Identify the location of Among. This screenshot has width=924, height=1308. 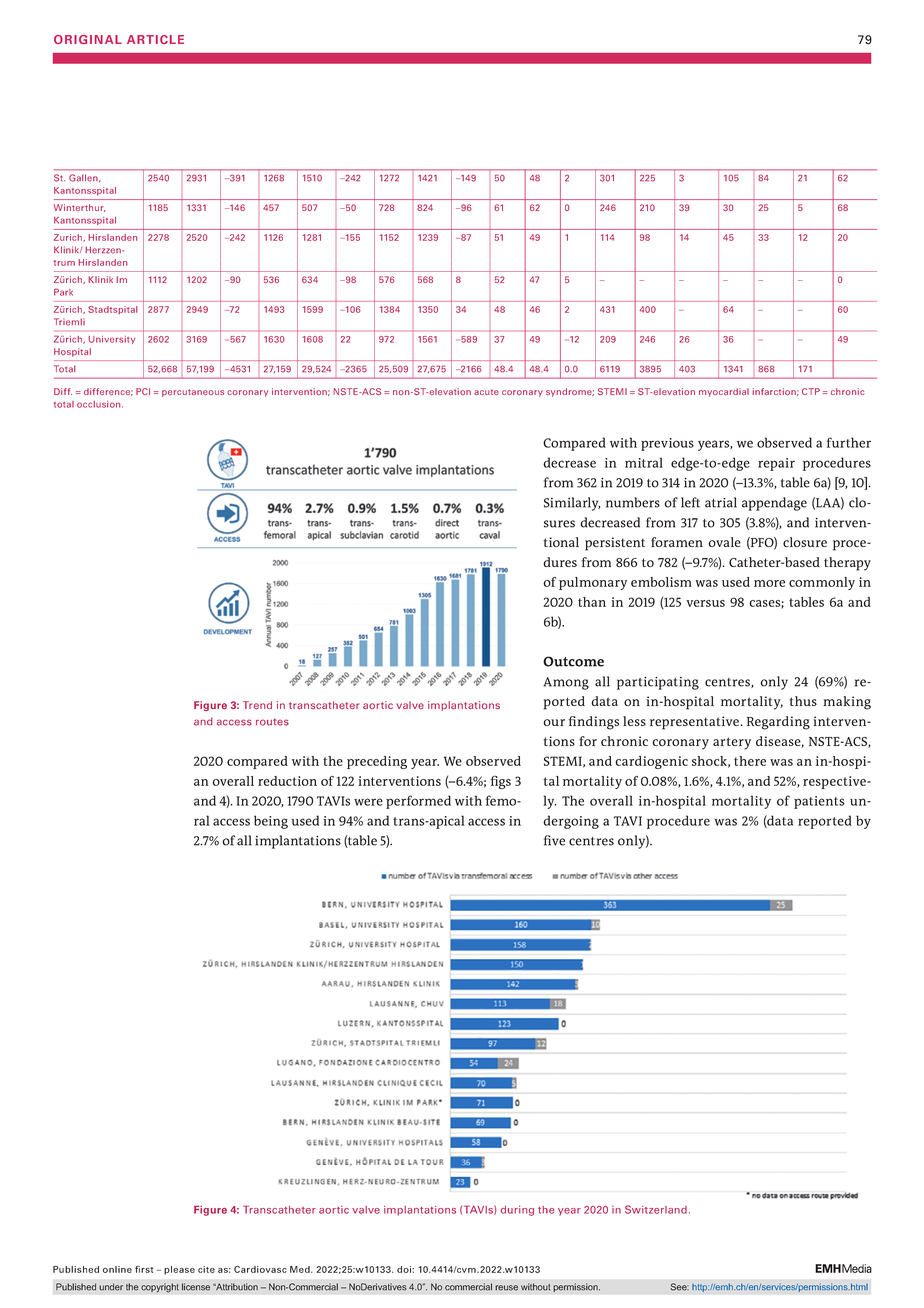
(566, 683).
